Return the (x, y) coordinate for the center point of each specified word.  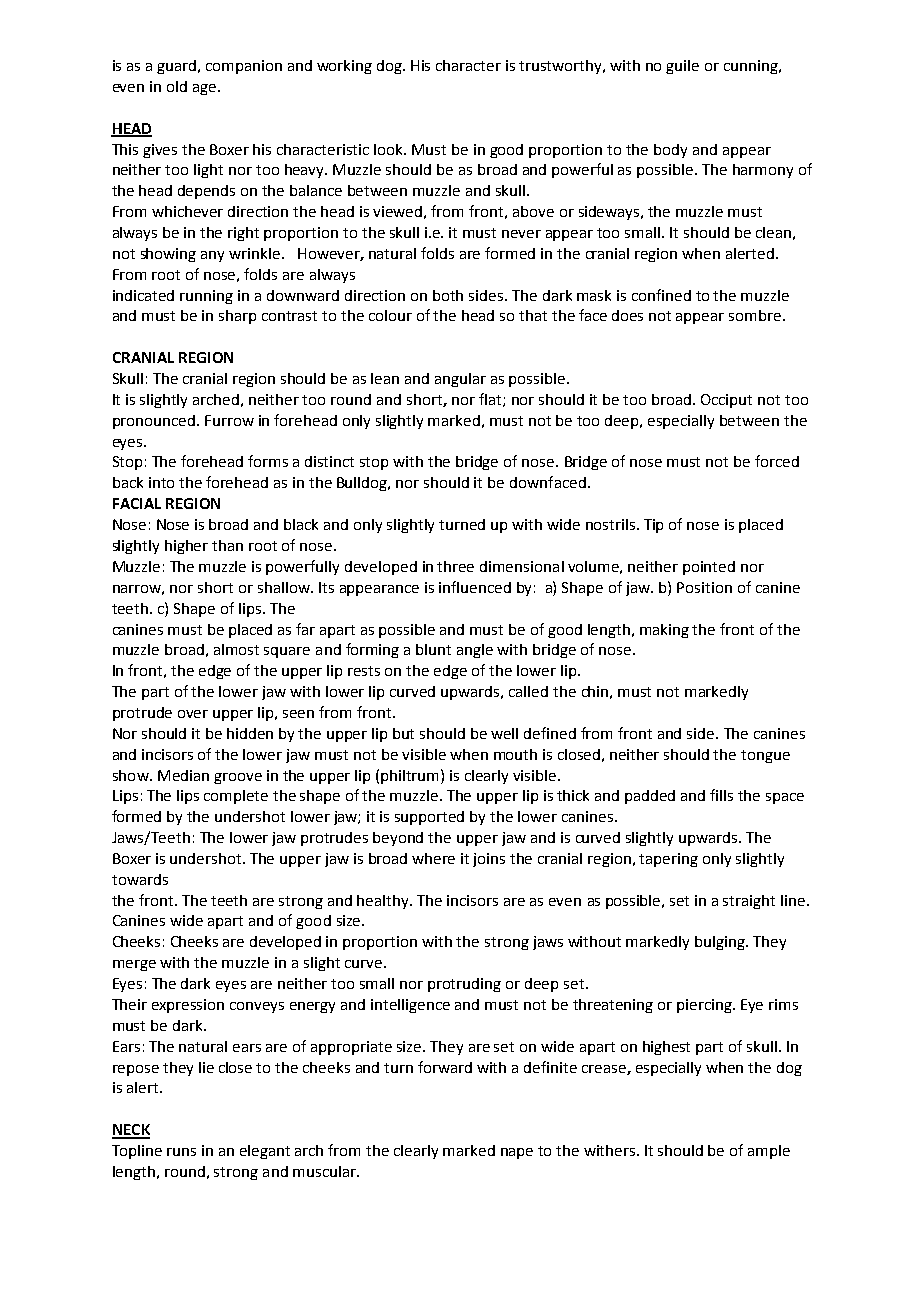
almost (236, 649)
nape (517, 1153)
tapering (668, 860)
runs (181, 1152)
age (204, 89)
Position (704, 587)
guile (682, 67)
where (433, 858)
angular (460, 380)
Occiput (726, 401)
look (390, 149)
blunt (433, 649)
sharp (237, 317)
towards (140, 879)
